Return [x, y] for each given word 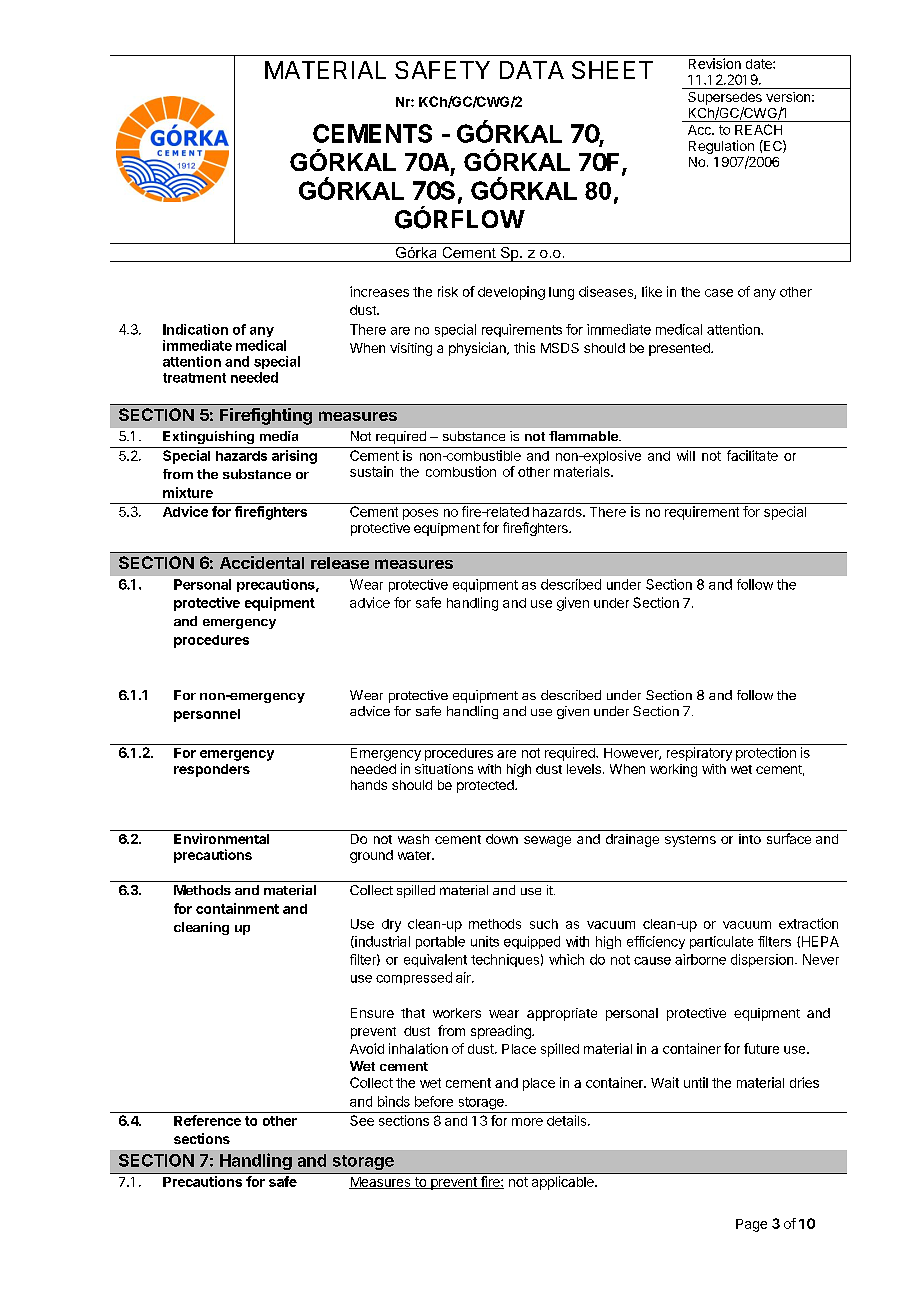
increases [379, 291]
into [750, 839]
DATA [532, 70]
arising [294, 457]
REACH [758, 129]
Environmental [221, 838]
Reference [207, 1120]
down [502, 839]
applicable [564, 1183]
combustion [461, 471]
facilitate [752, 455]
